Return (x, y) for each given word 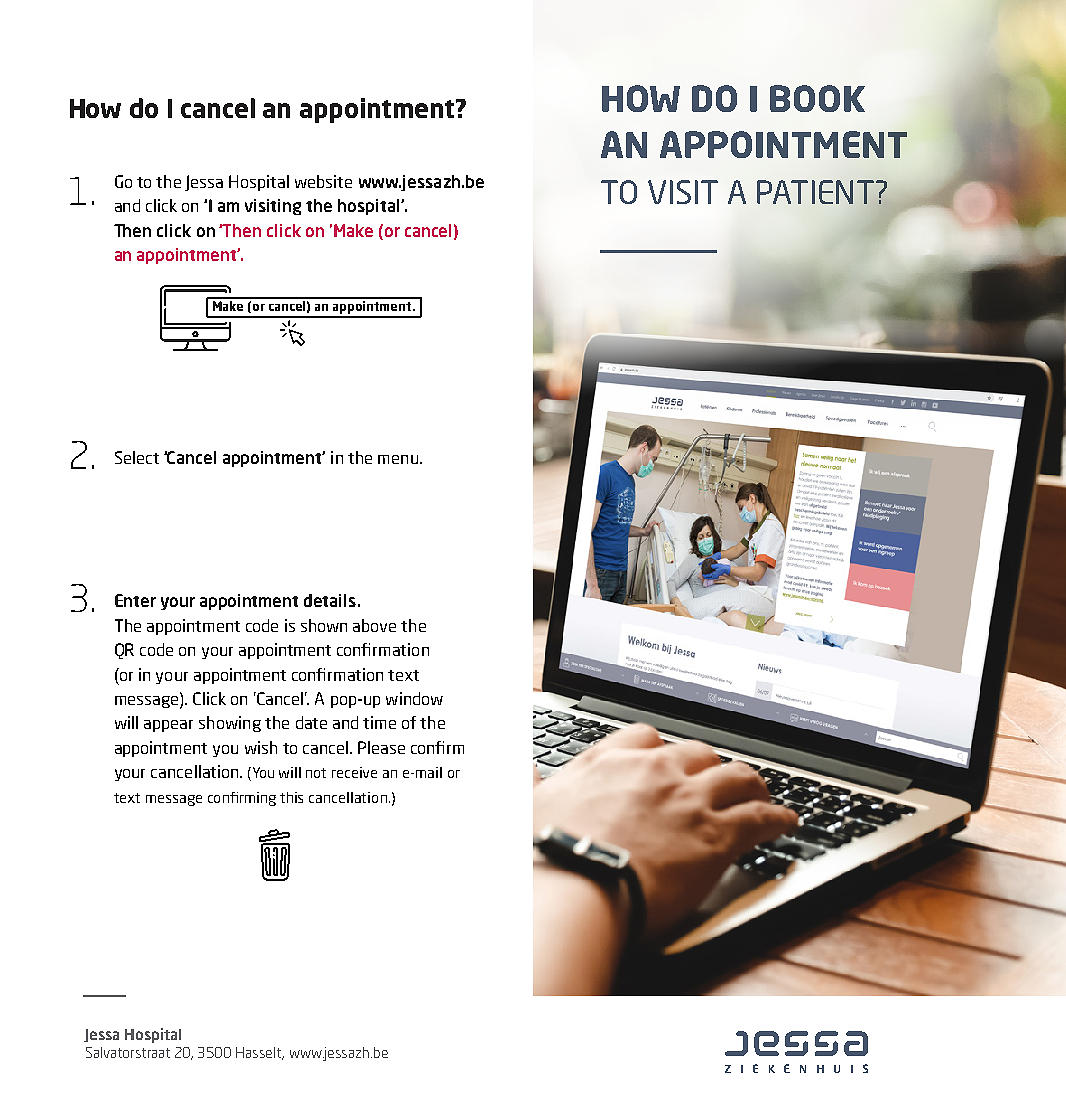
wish (261, 747)
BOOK (817, 98)
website (323, 181)
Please (381, 747)
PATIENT (815, 192)
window (414, 698)
